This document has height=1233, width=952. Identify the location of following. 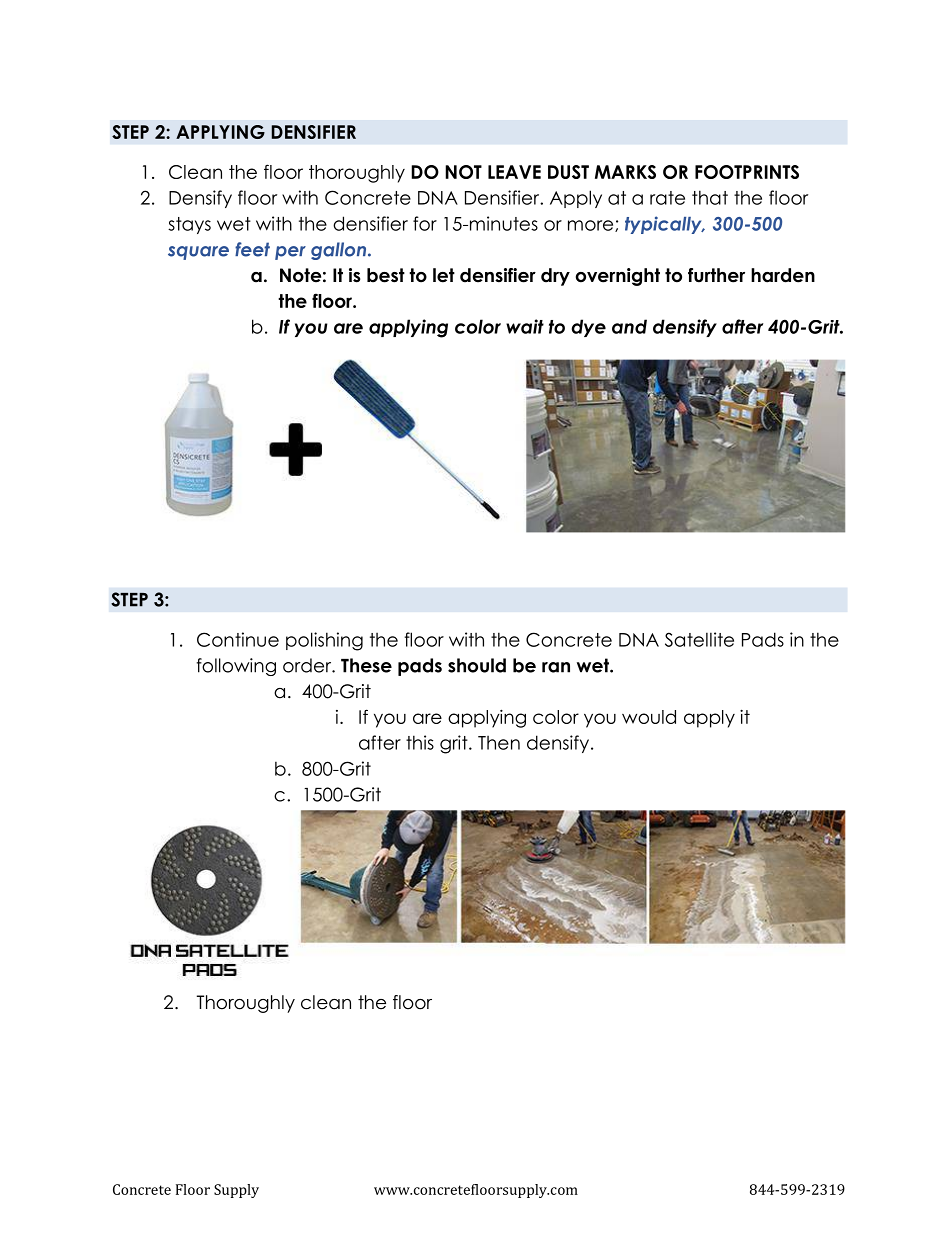
(236, 667).
